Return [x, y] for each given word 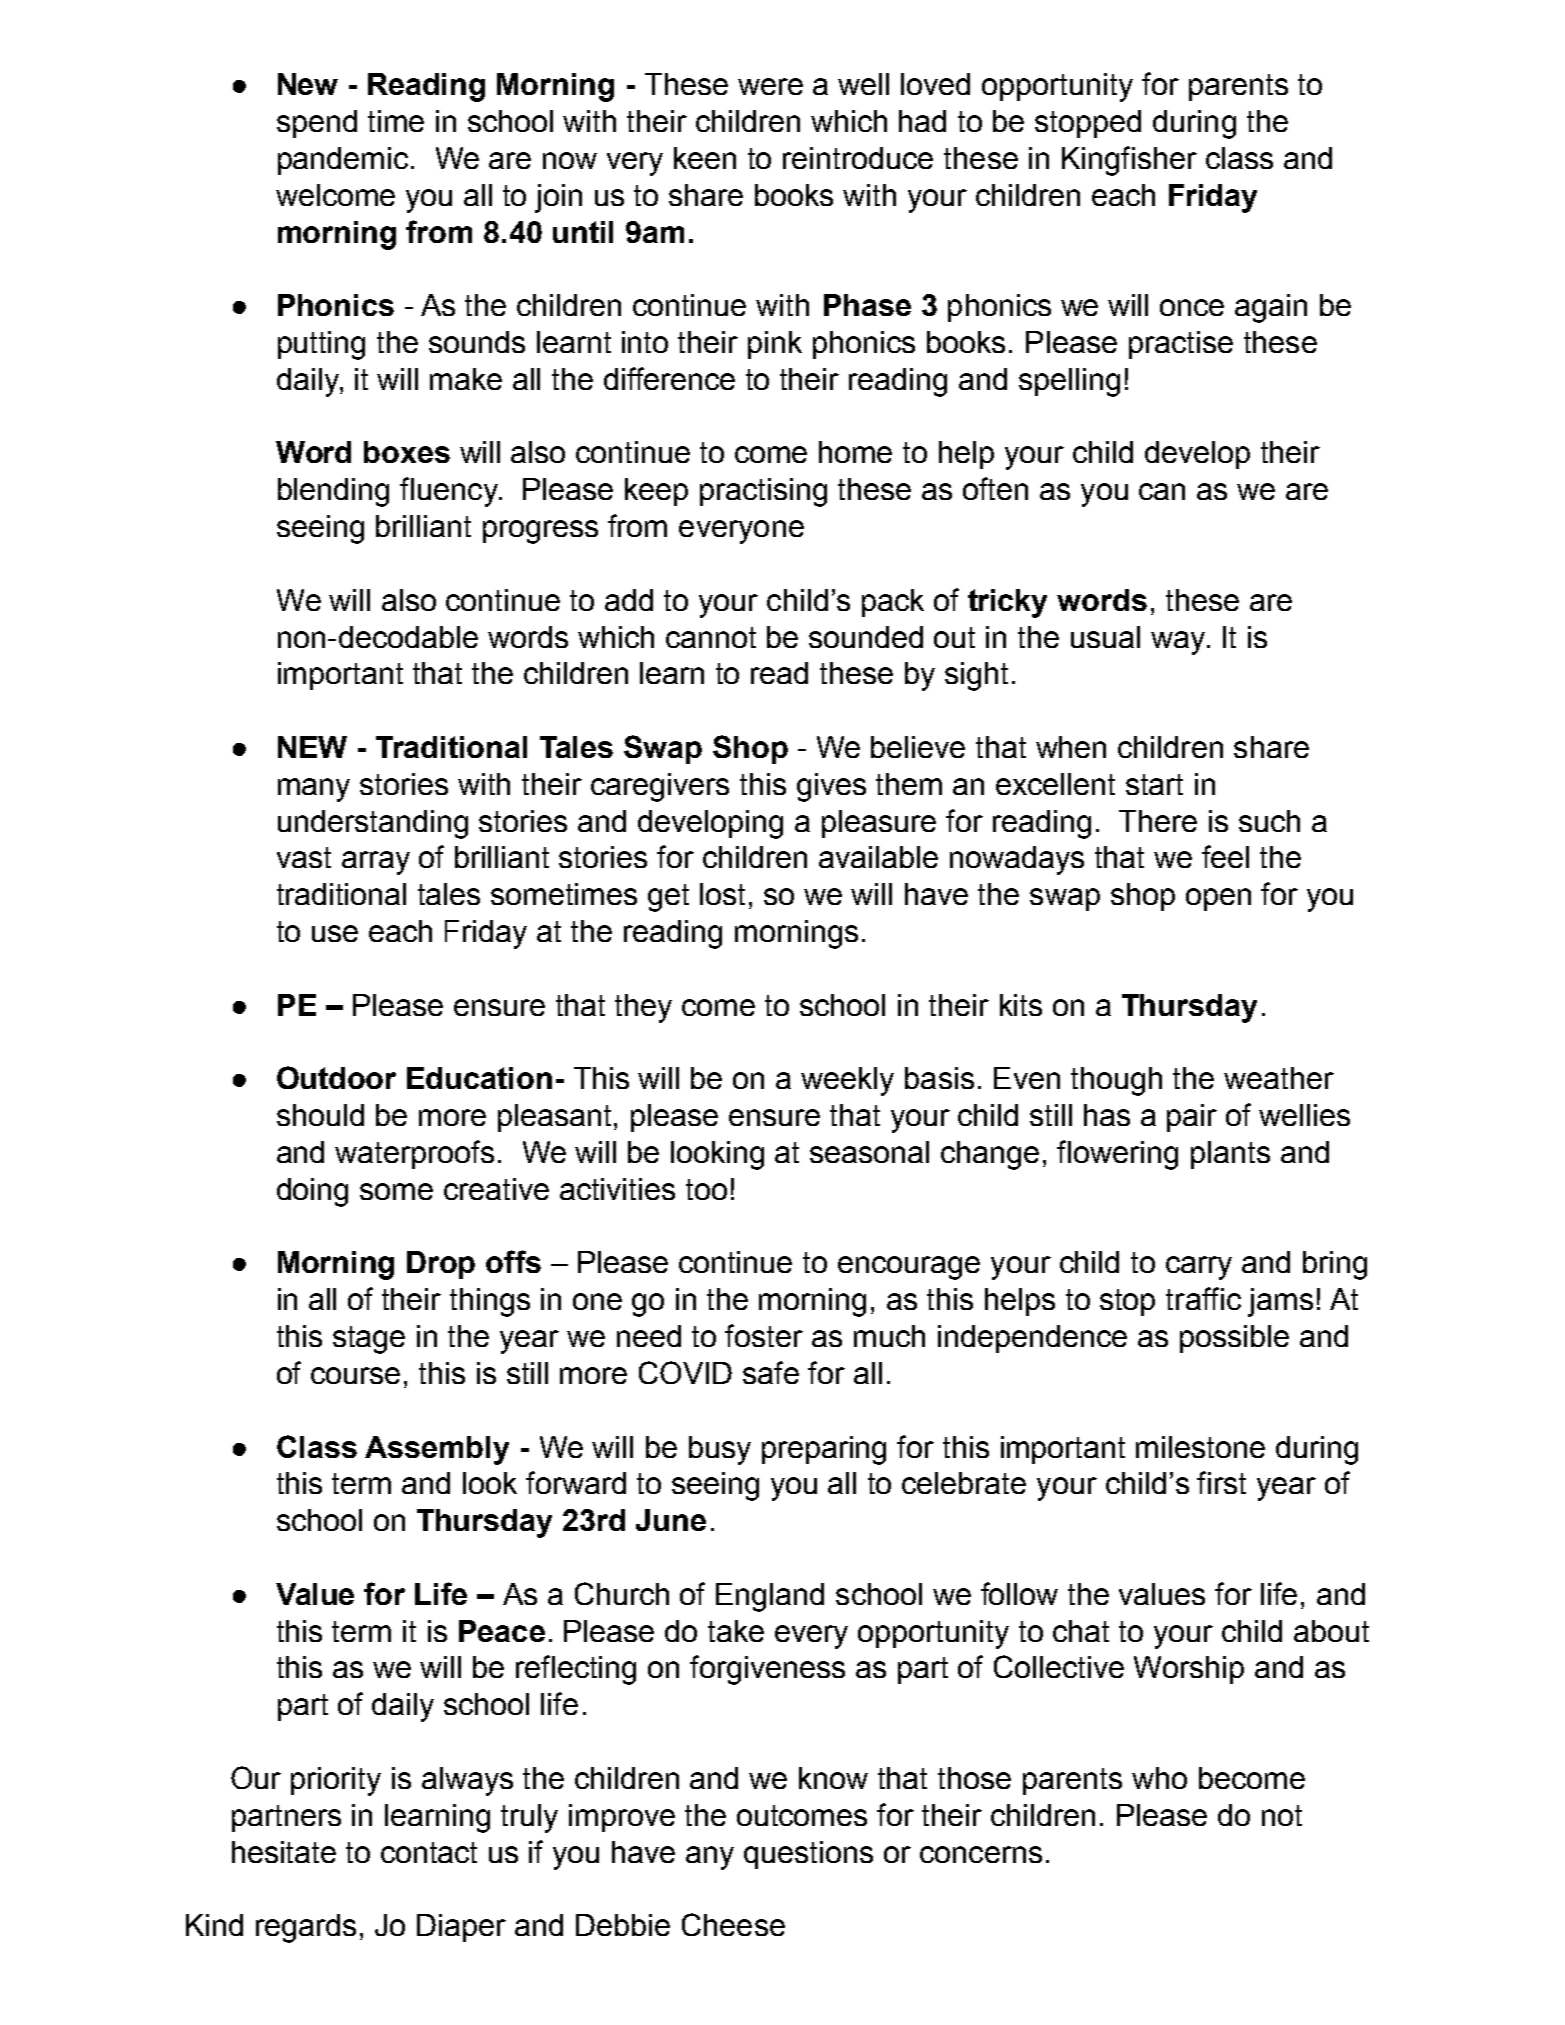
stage [369, 1340]
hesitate [284, 1852]
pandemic [343, 161]
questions [808, 1855]
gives [831, 787]
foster [764, 1335]
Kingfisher [1129, 161]
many [314, 790]
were [770, 86]
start [1154, 784]
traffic [1203, 1298]
